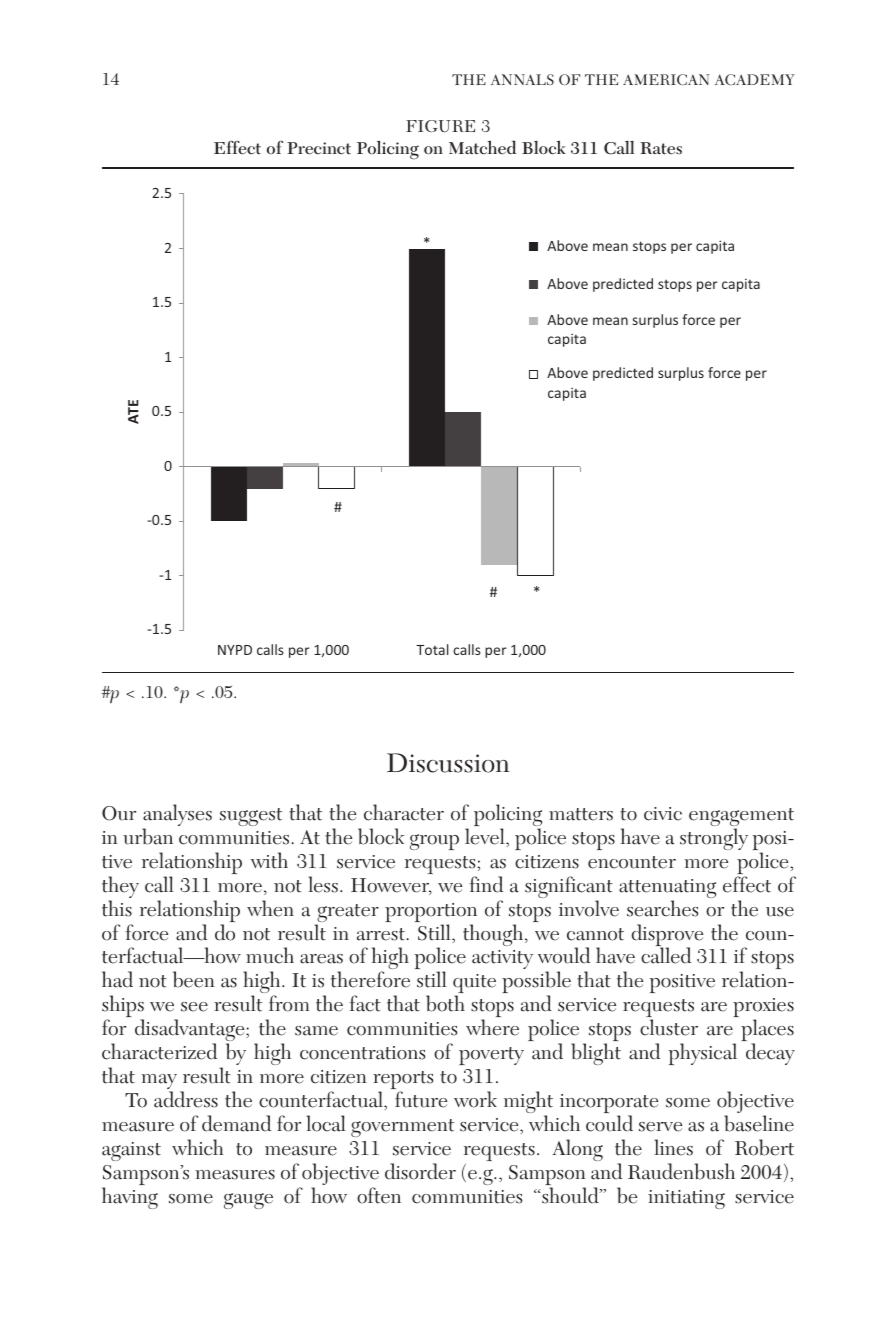 Image resolution: width=896 pixels, height=1327 pixels. Describe the element at coordinates (666, 79) in the document. I see `AMERICAN` at that location.
